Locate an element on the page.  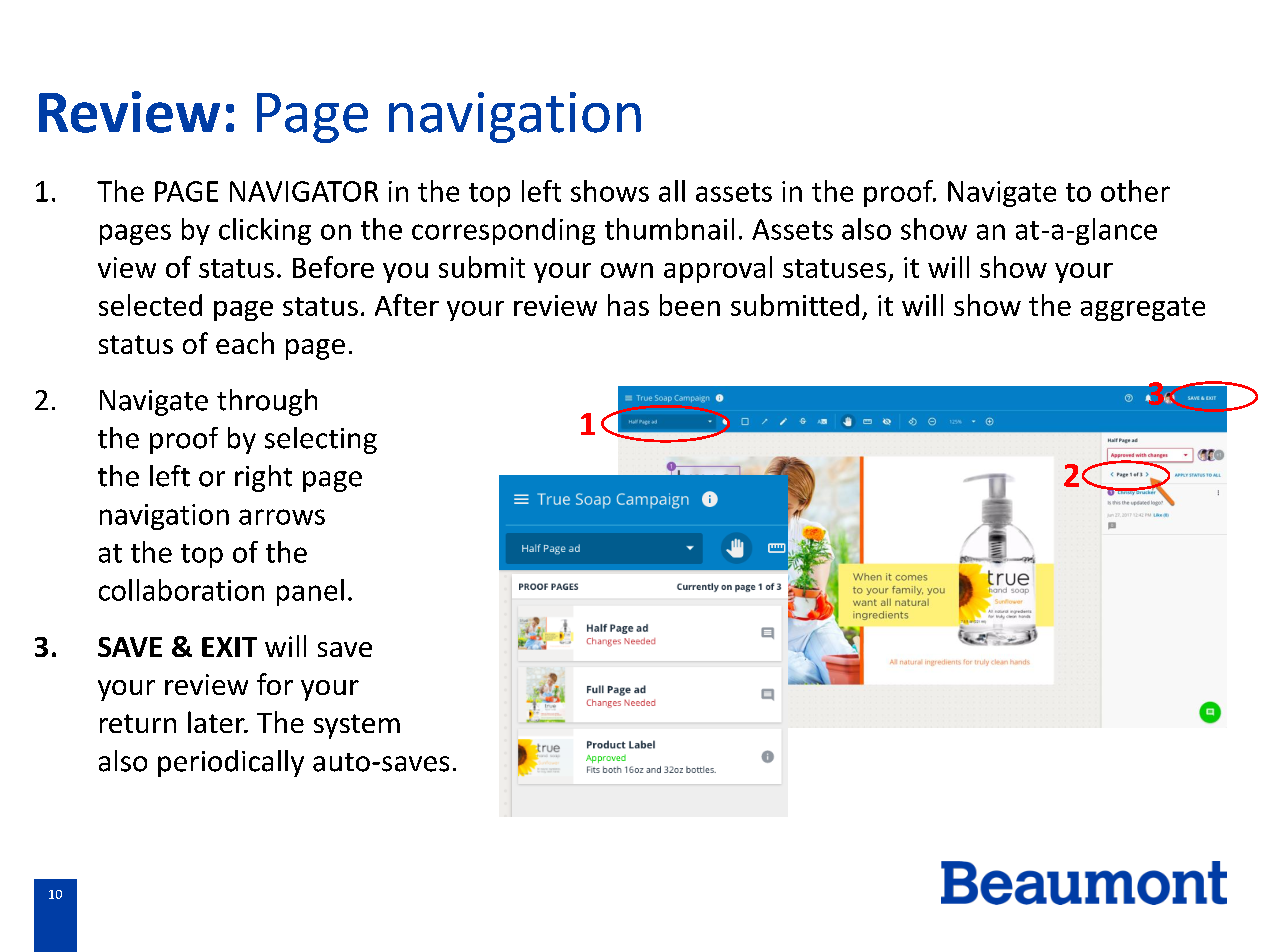
aggregate is located at coordinates (1143, 309).
